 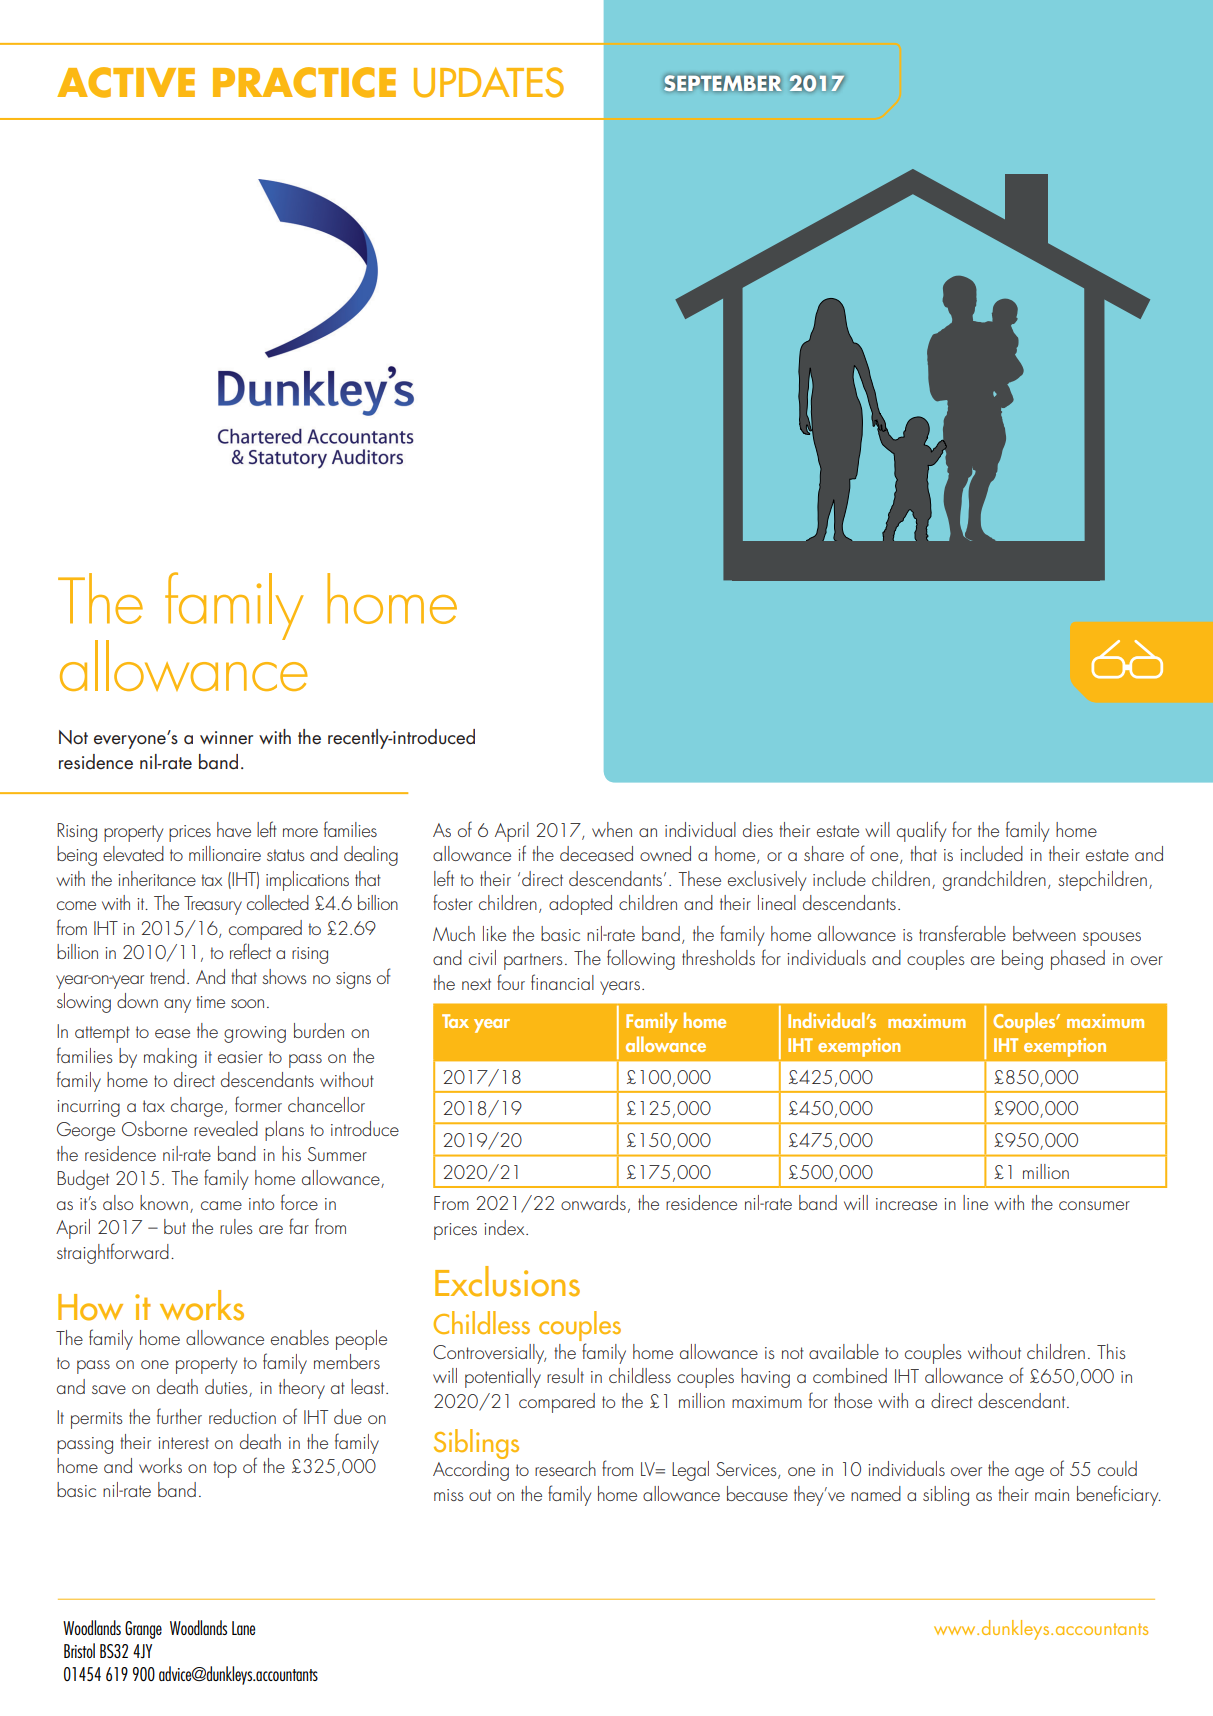 I want to click on qualify, so click(x=921, y=831).
